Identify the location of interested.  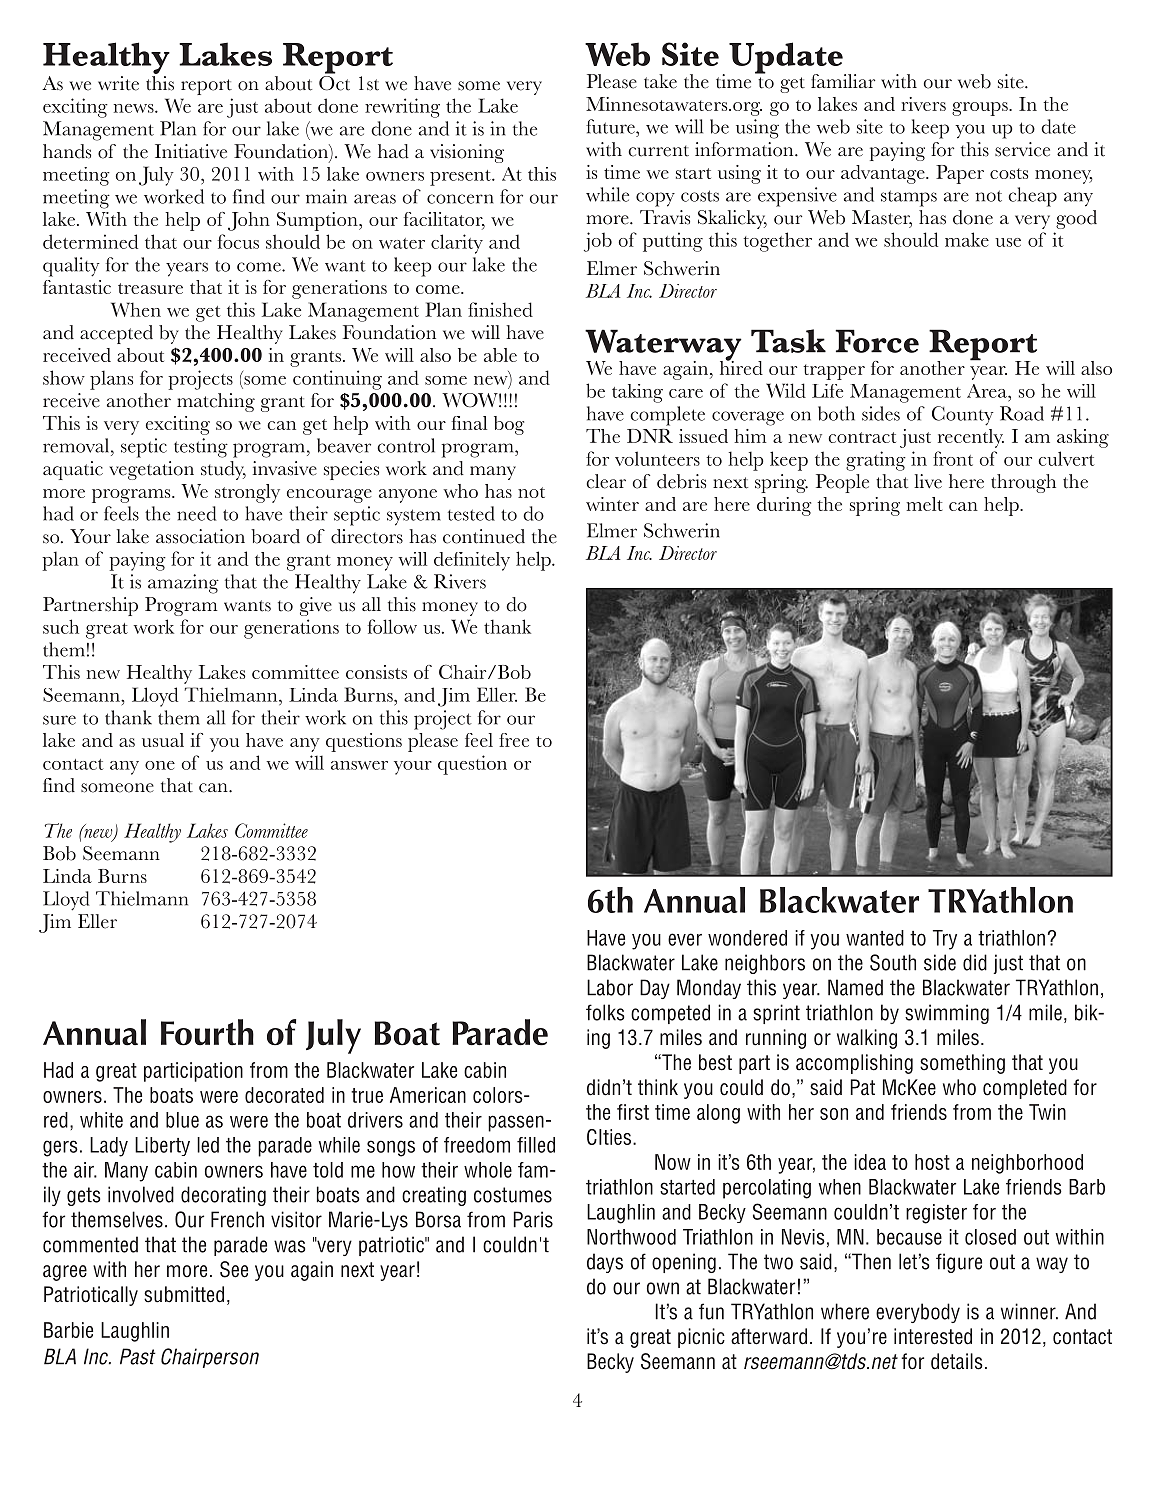
(933, 1336).
